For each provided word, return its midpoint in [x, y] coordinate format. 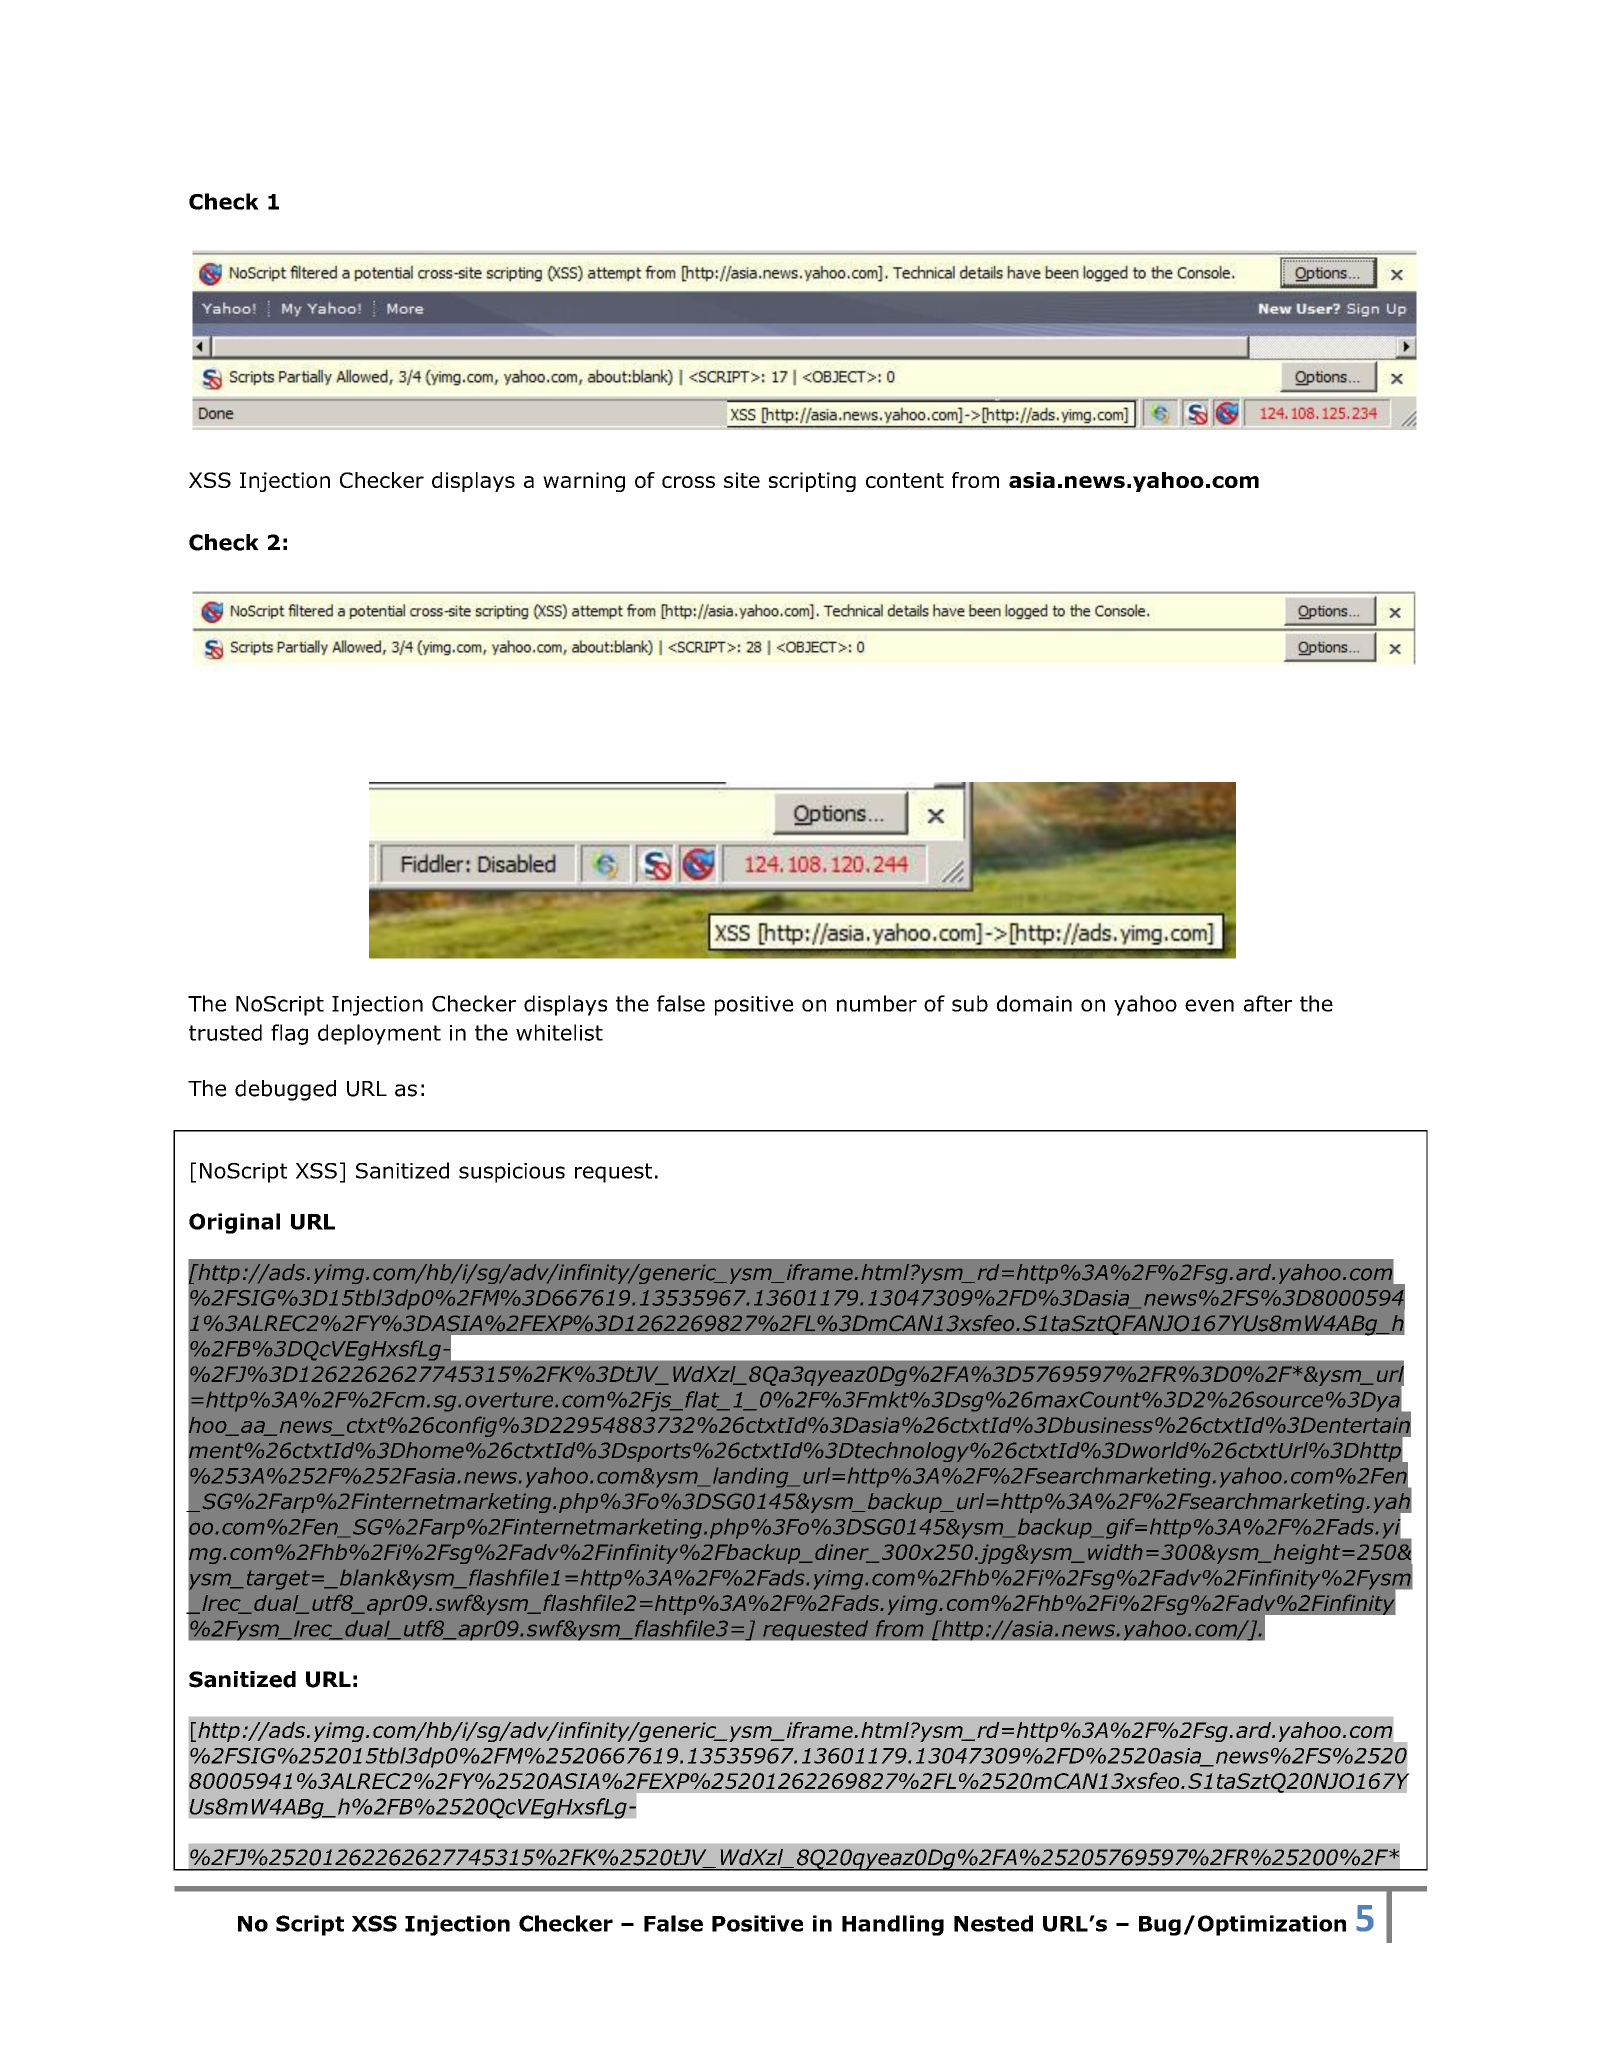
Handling [893, 1925]
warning [584, 482]
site [742, 480]
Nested [993, 1923]
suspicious [512, 1173]
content [905, 480]
